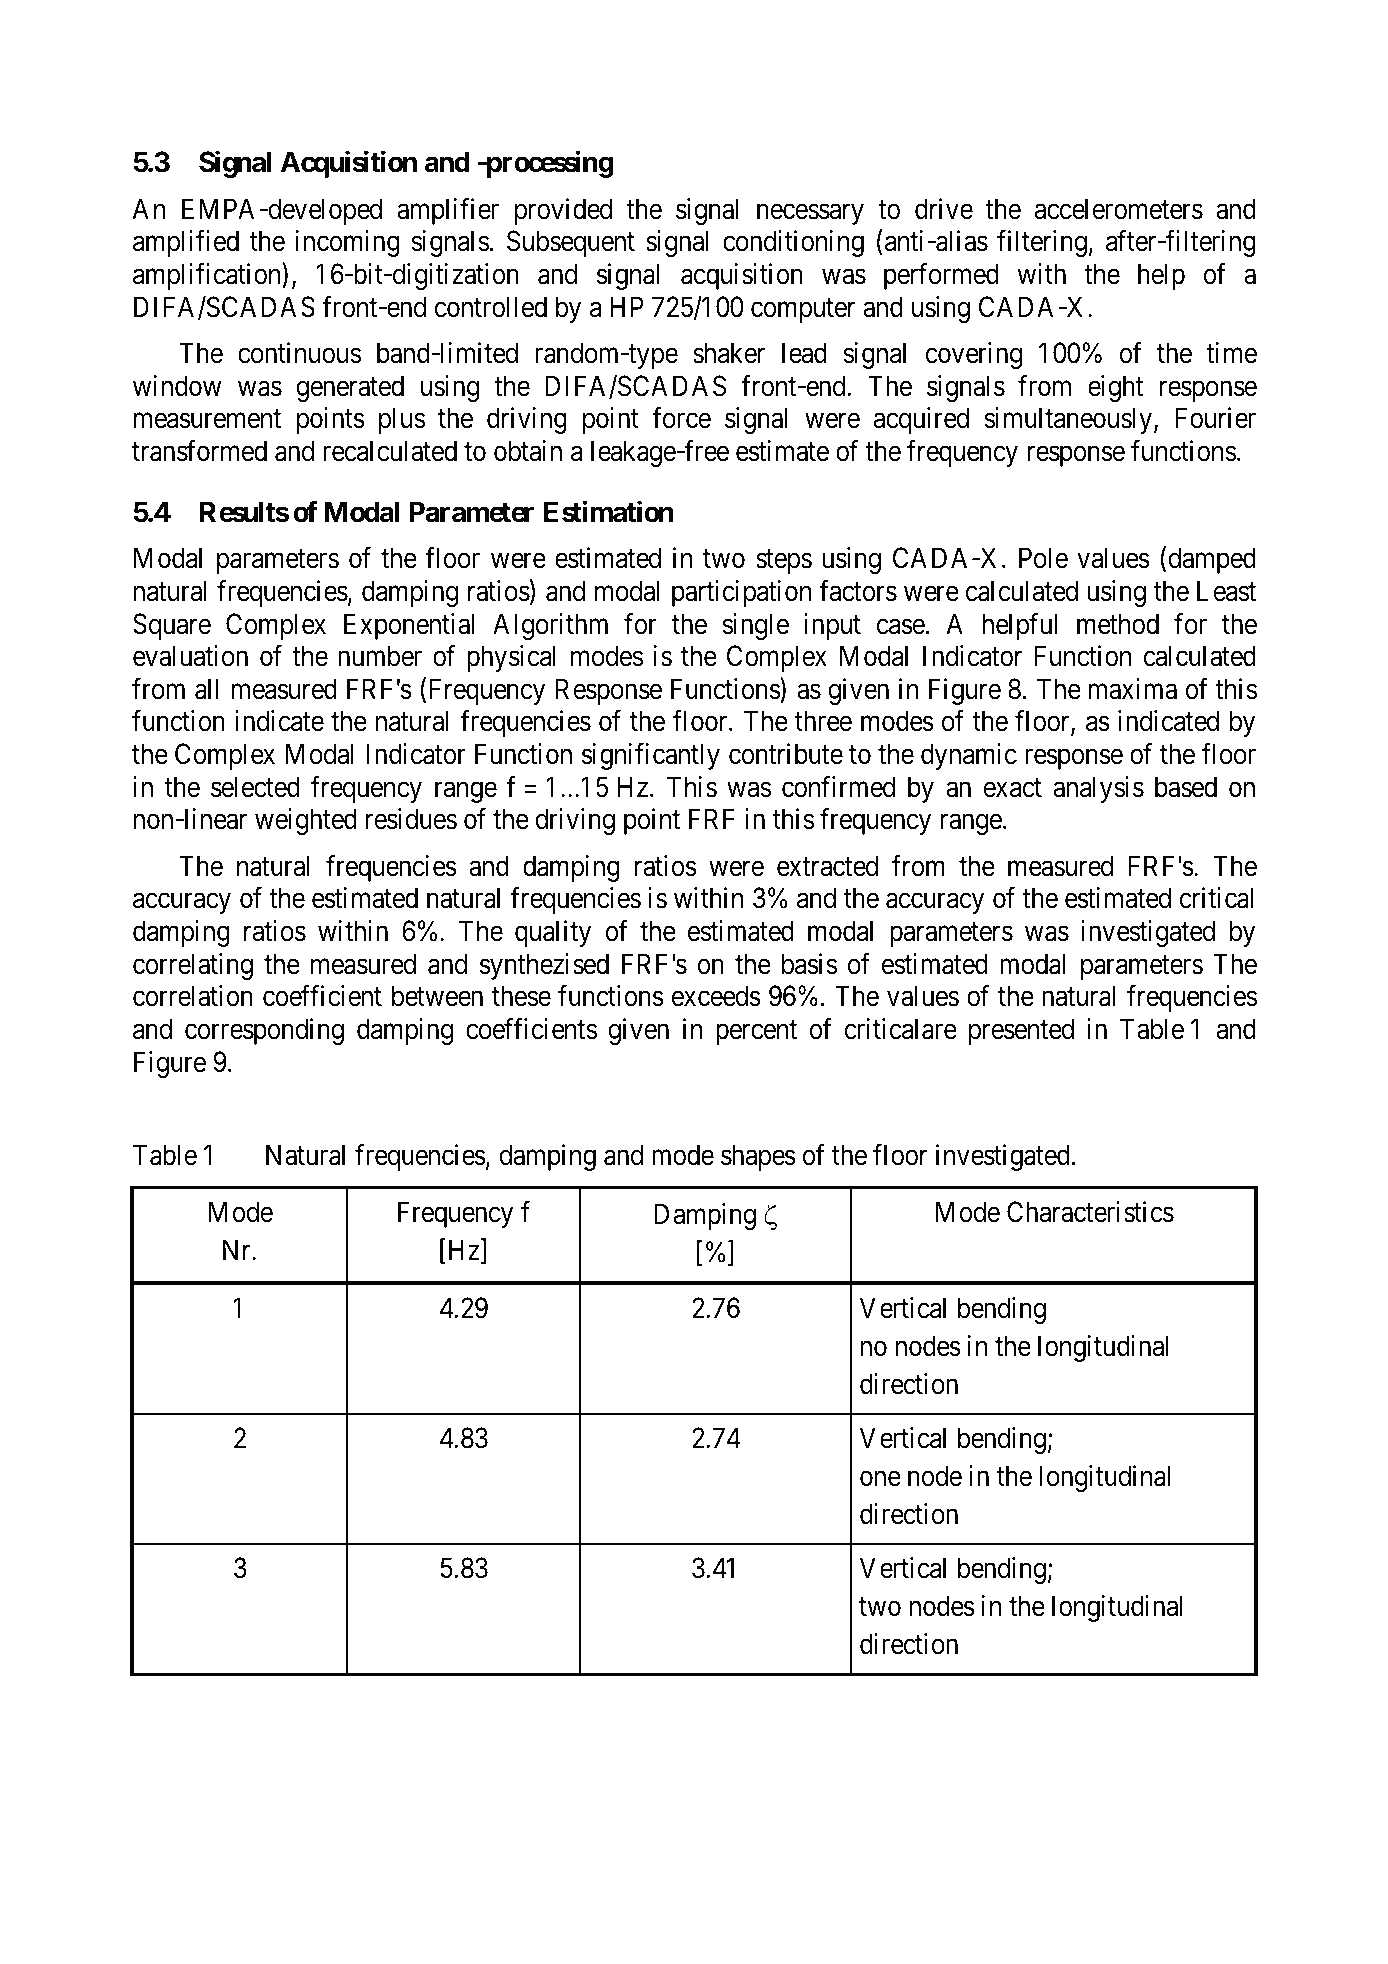 This document has height=1964, width=1388. What do you see at coordinates (944, 209) in the document?
I see `drive` at bounding box center [944, 209].
